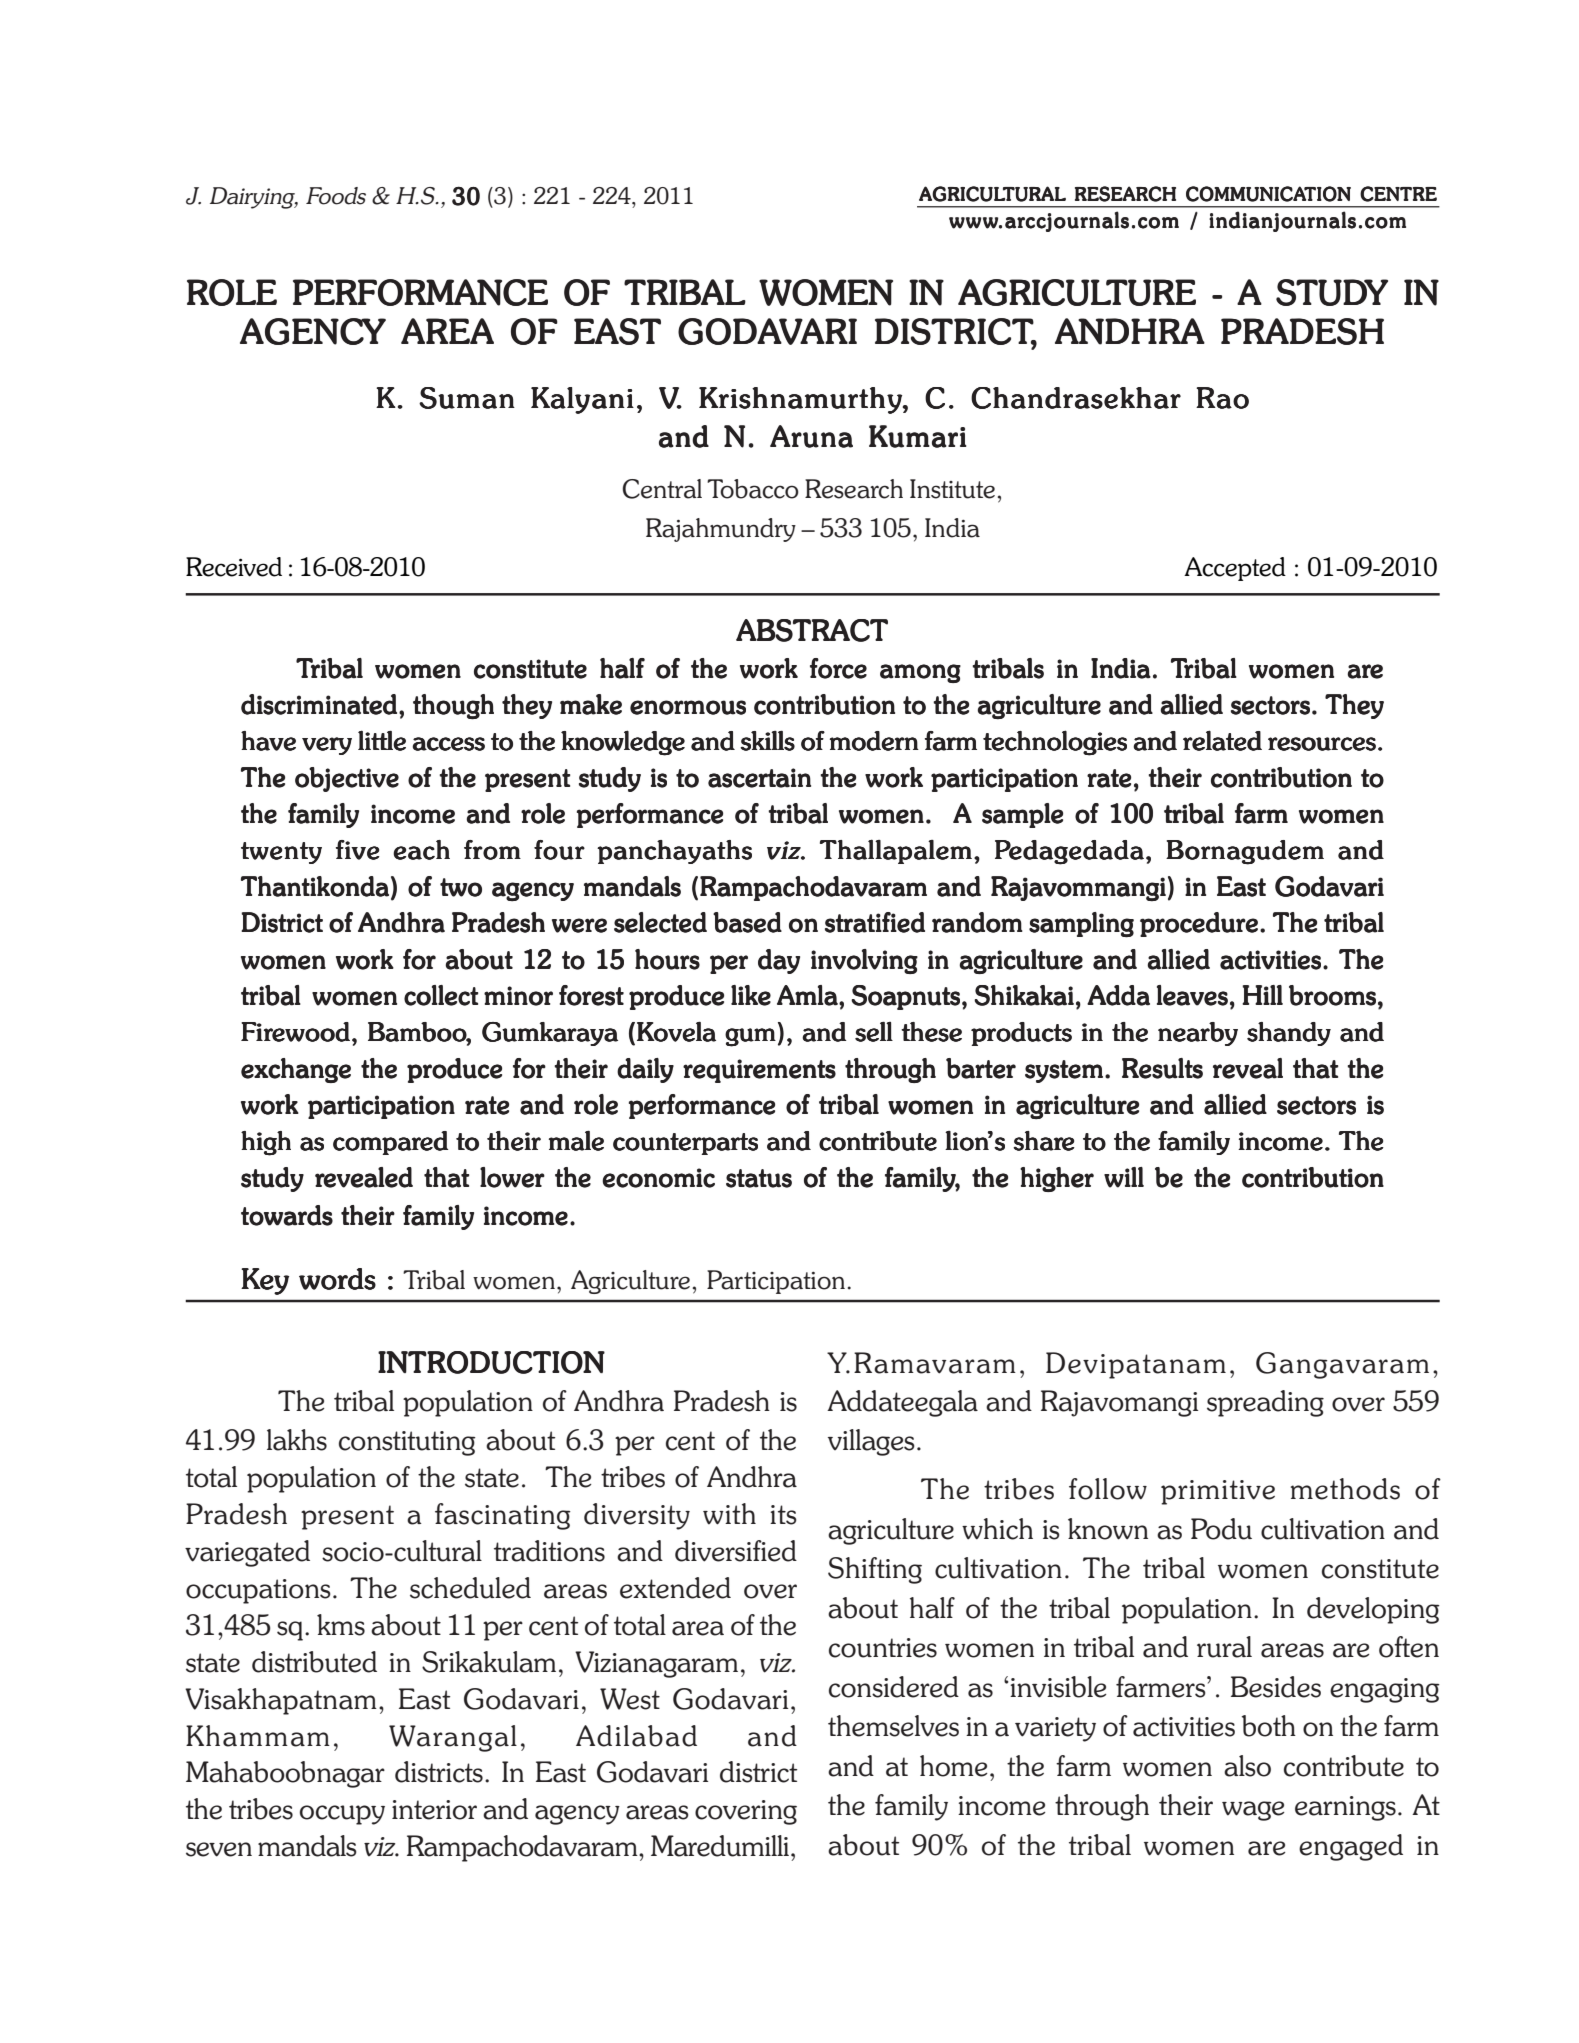 This screenshot has height=2043, width=1579. What do you see at coordinates (1222, 398) in the screenshot?
I see `Rao` at bounding box center [1222, 398].
